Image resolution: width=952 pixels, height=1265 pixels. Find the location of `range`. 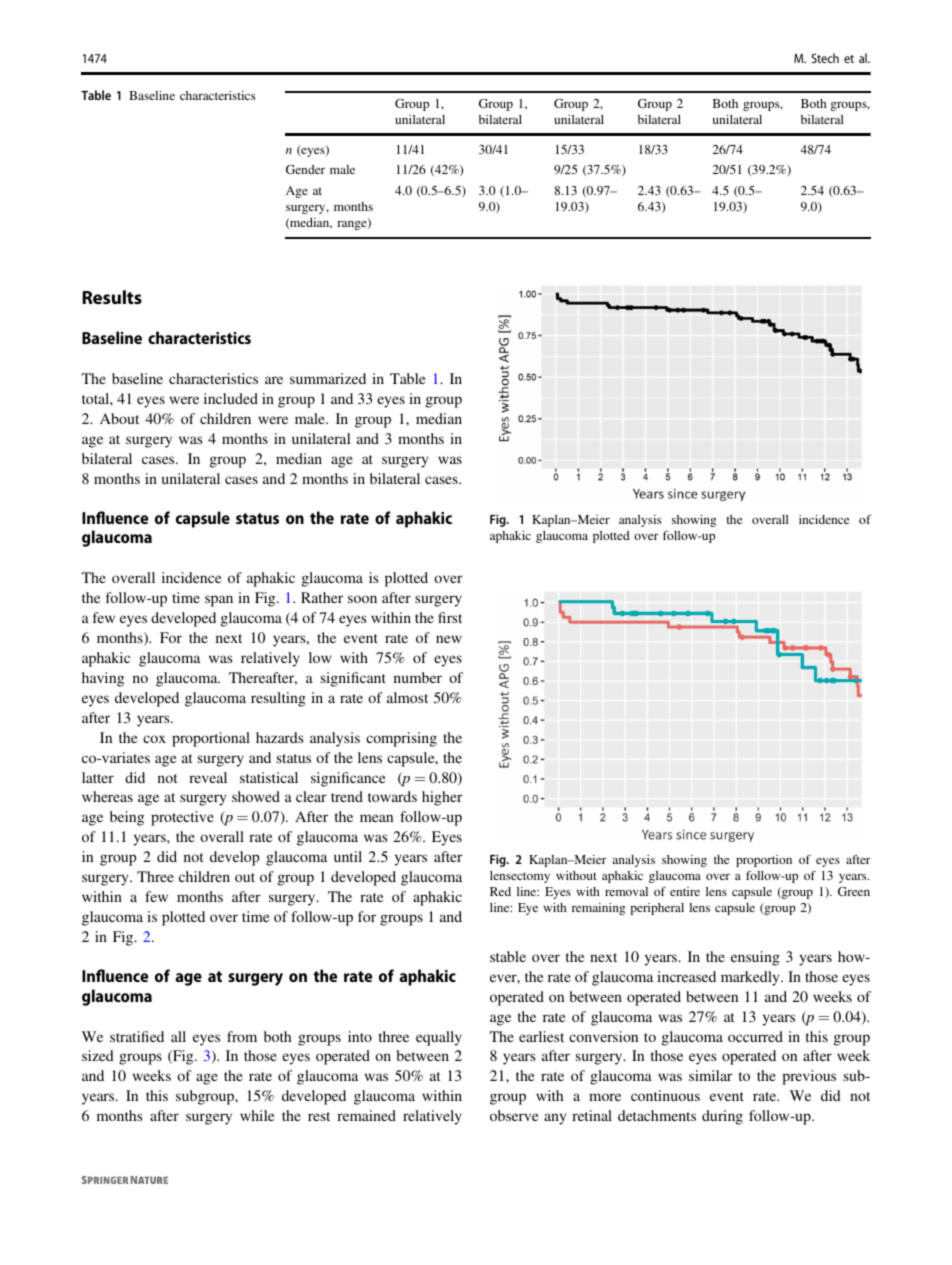

range is located at coordinates (353, 224).
